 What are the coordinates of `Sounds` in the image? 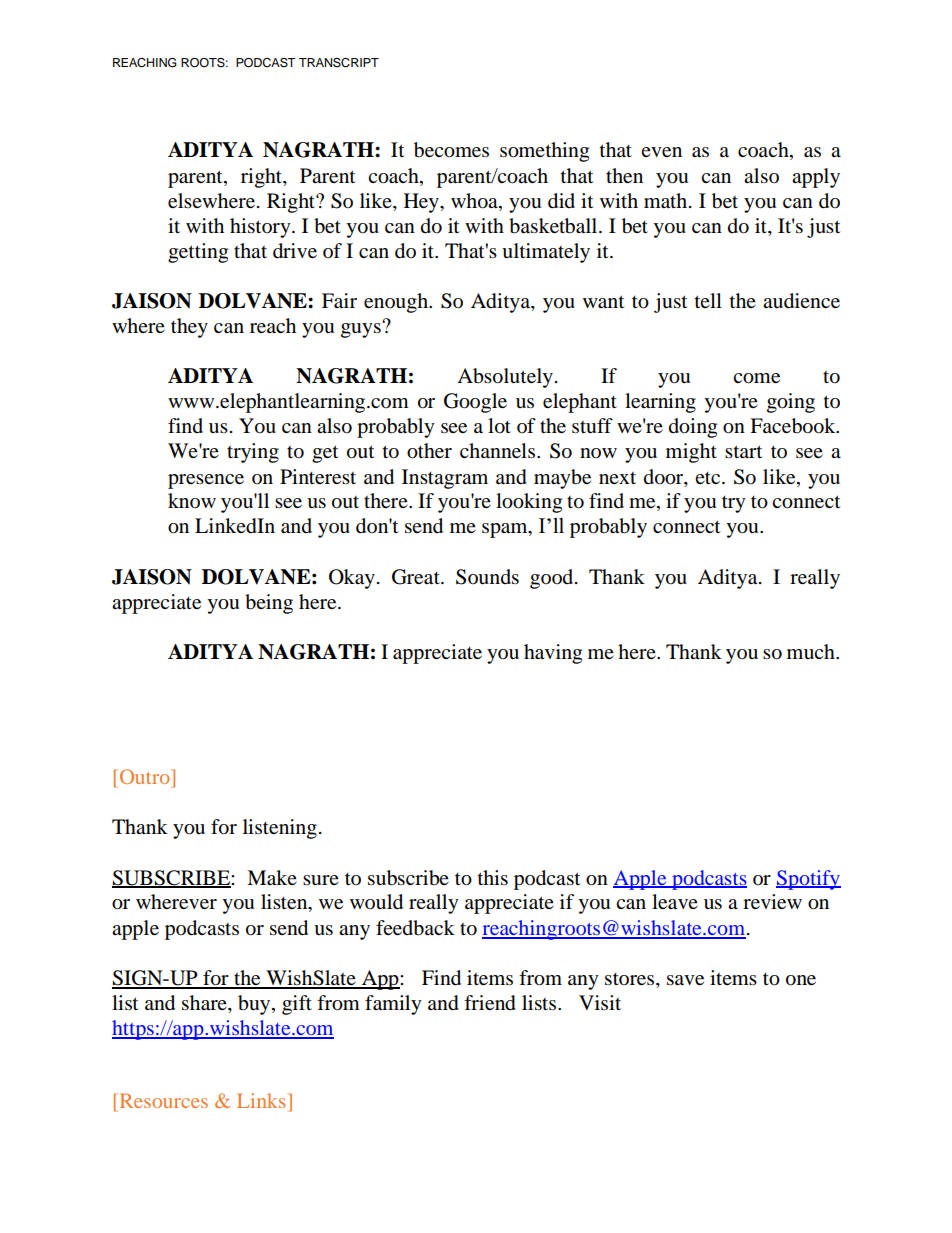 It's located at (487, 577).
